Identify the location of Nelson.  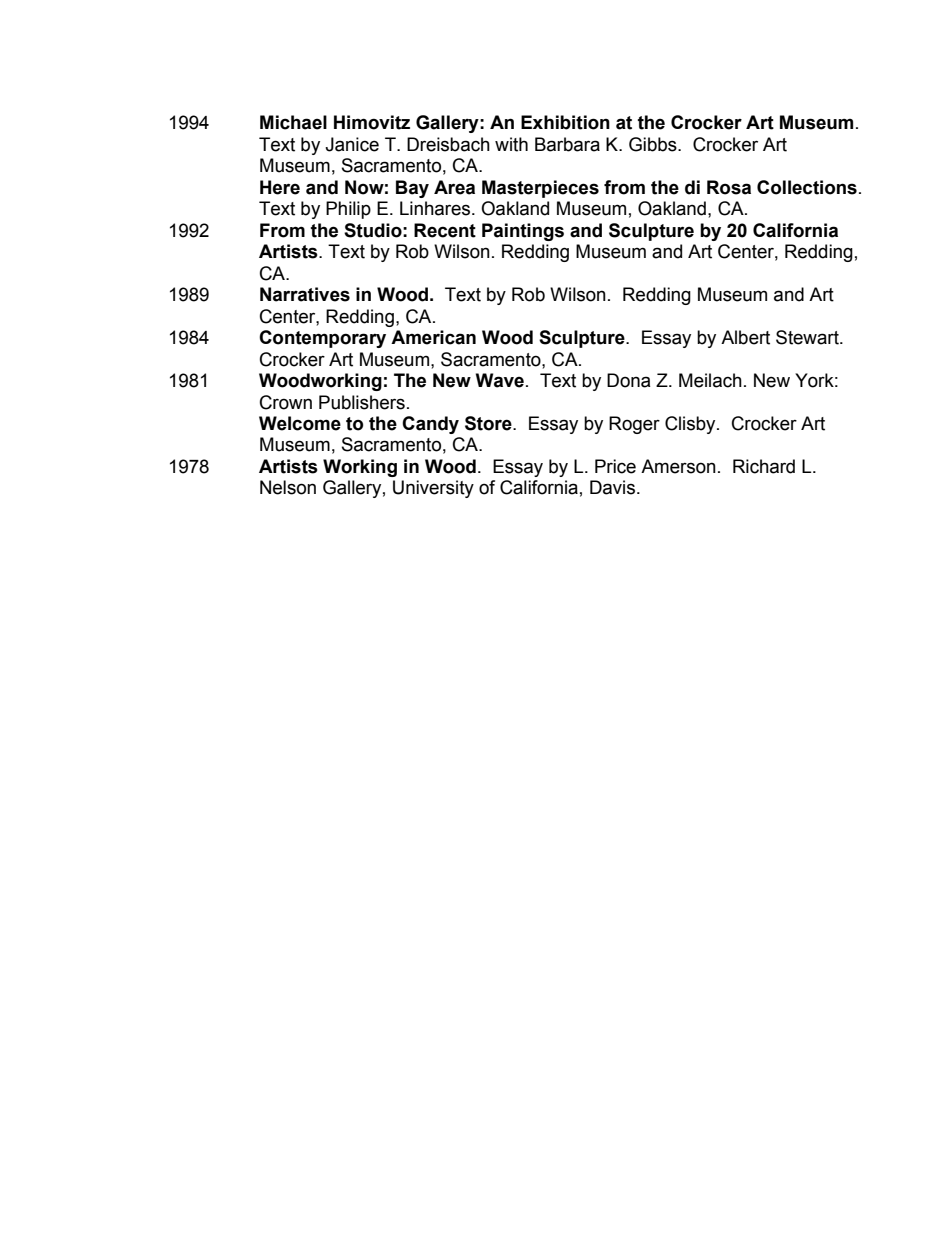
(288, 487).
